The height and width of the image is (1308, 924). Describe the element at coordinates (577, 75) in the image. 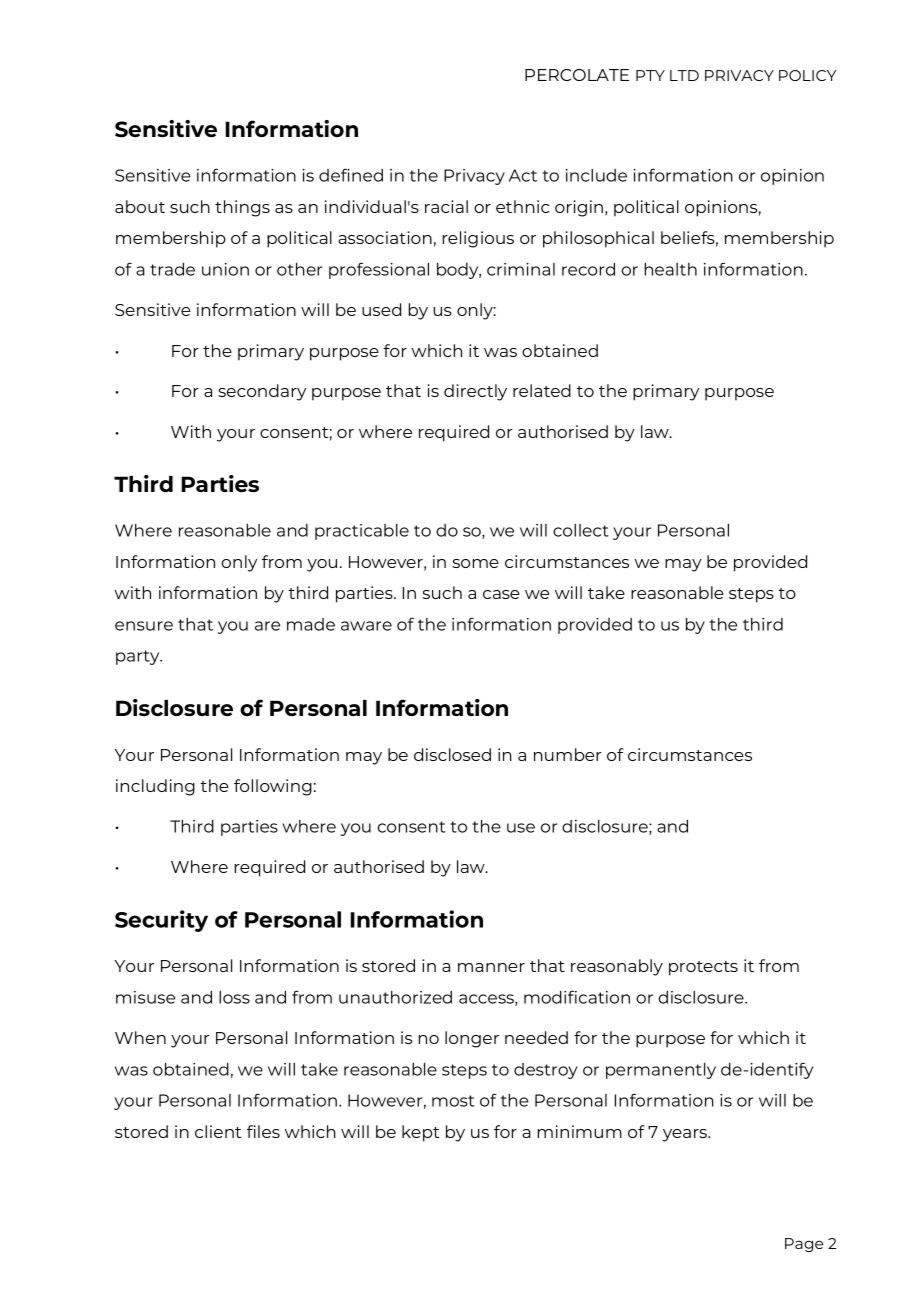

I see `PERCOLATE` at that location.
